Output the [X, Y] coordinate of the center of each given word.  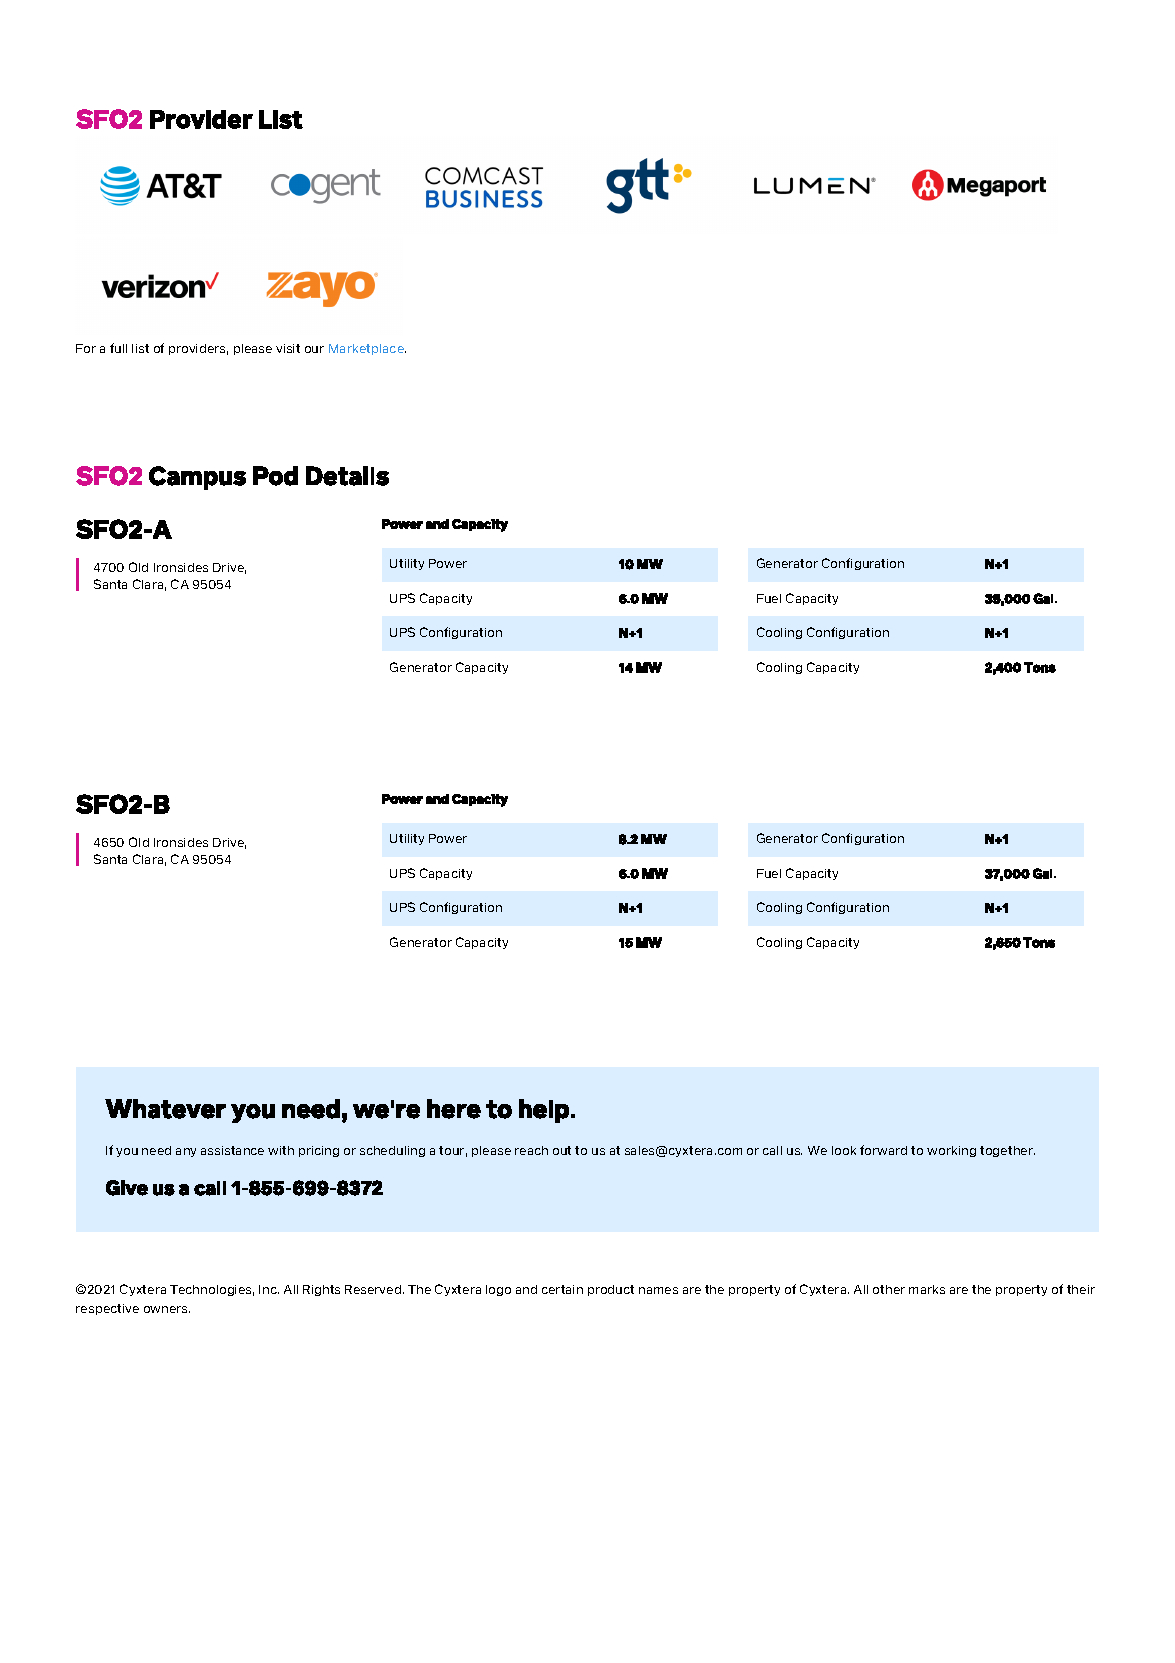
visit [288, 348]
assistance [232, 1150]
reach [531, 1150]
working [951, 1151]
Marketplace [367, 349]
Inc [269, 1289]
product [611, 1290]
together [1007, 1151]
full [118, 348]
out [562, 1150]
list [140, 348]
